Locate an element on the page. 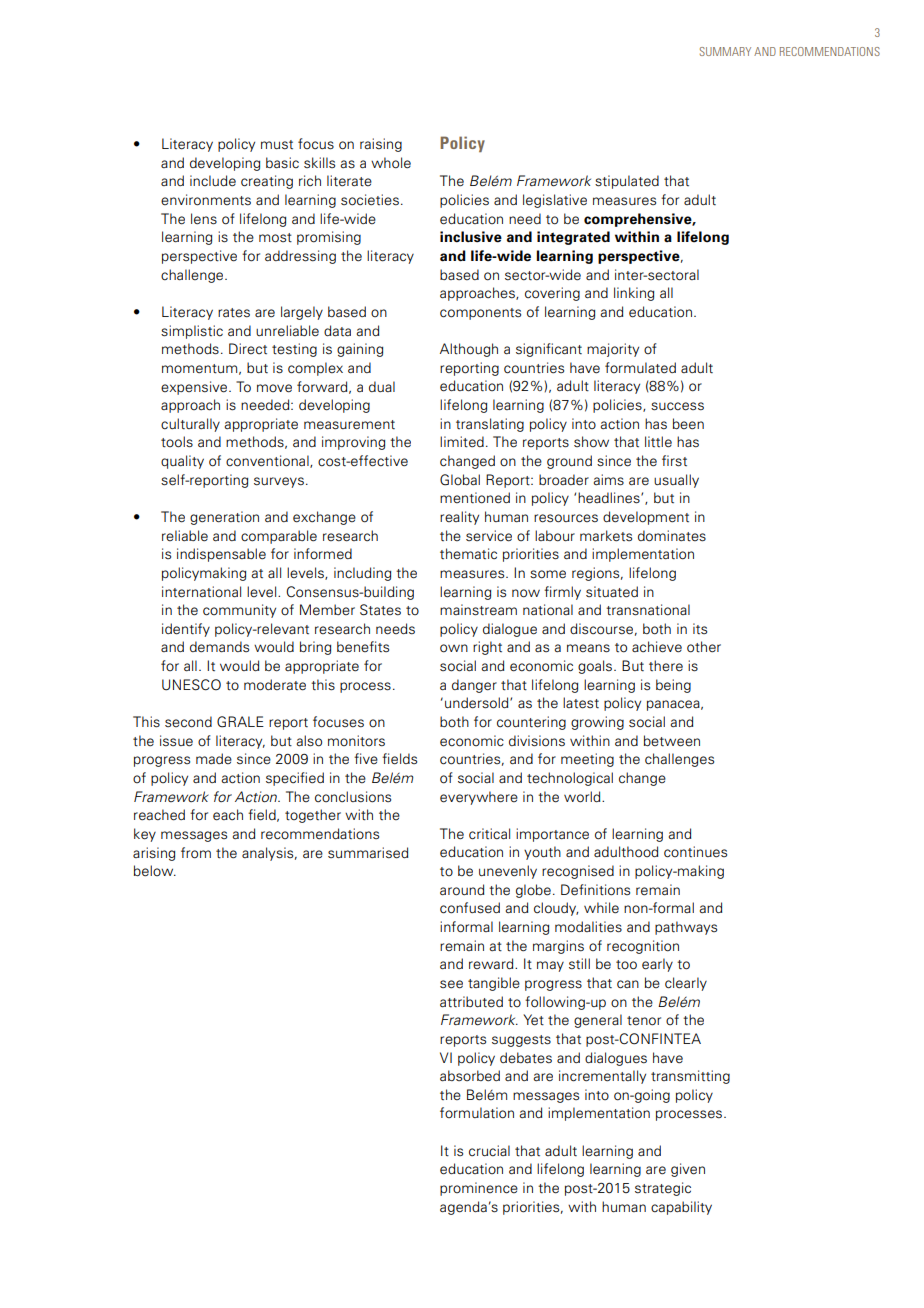  own is located at coordinates (454, 648).
